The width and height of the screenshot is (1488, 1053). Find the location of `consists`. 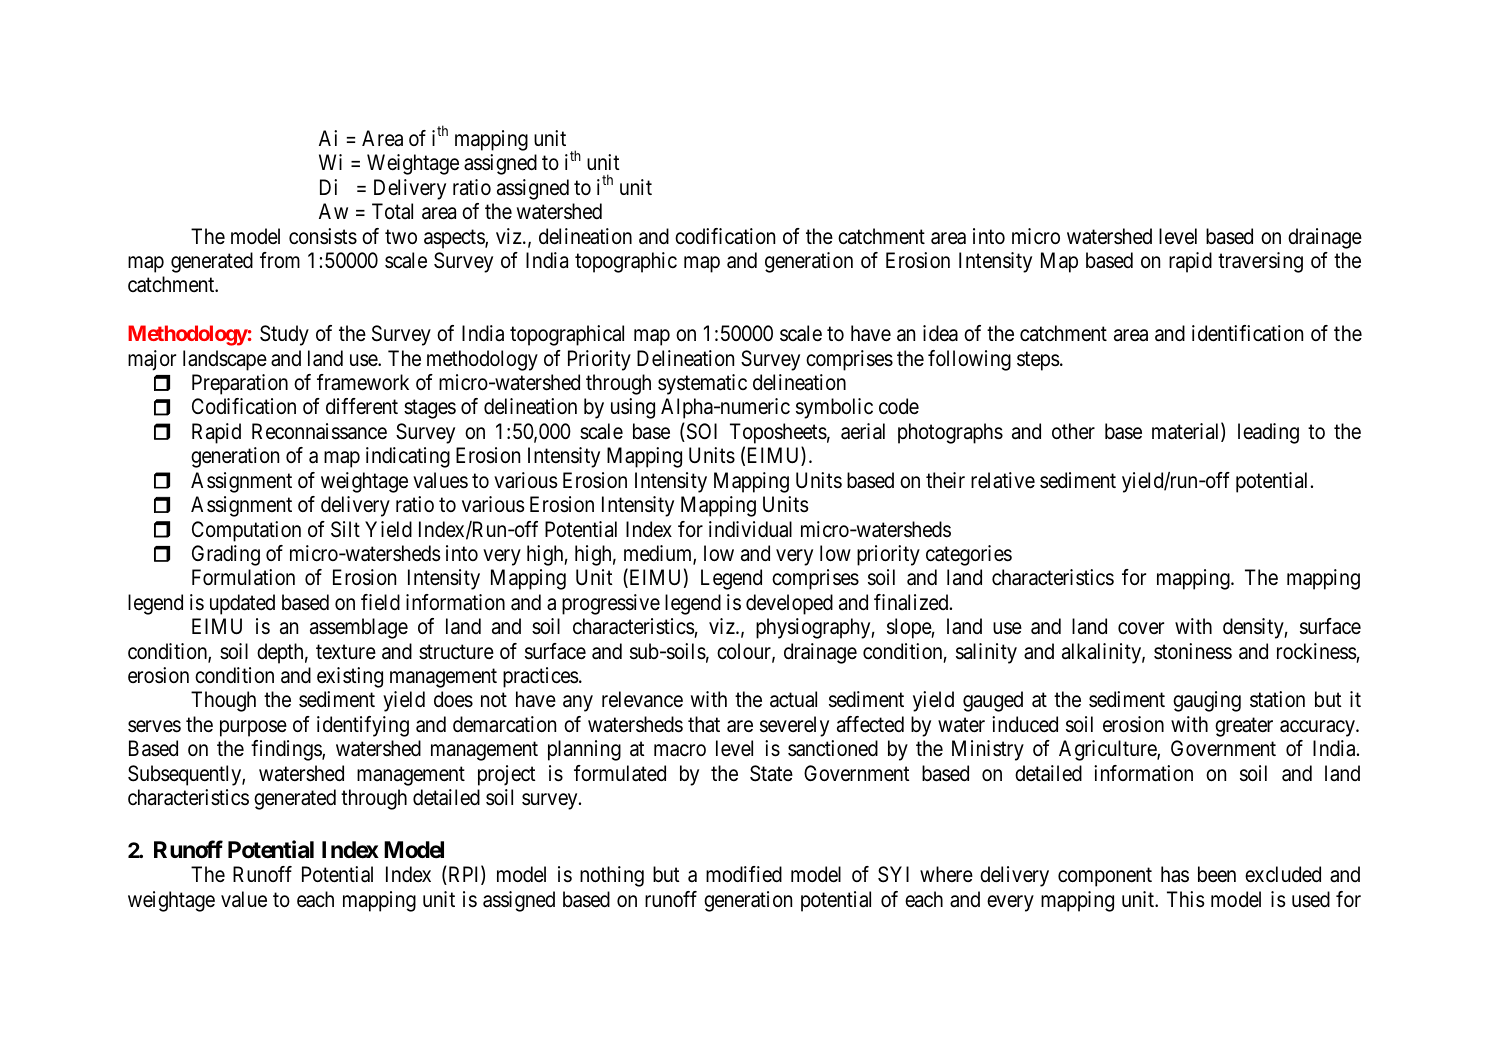

consists is located at coordinates (323, 236).
